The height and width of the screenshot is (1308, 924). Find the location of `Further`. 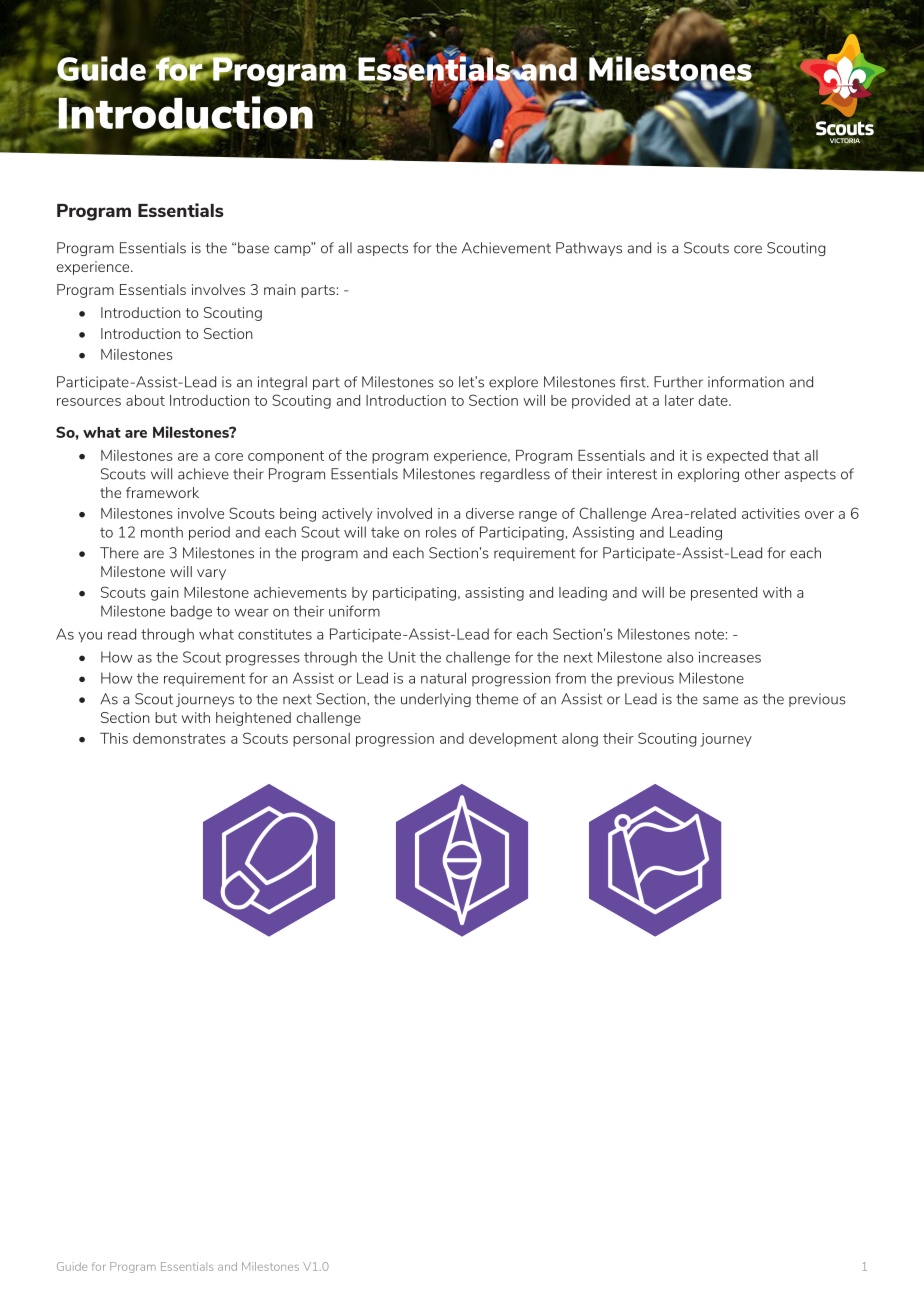

Further is located at coordinates (678, 382).
